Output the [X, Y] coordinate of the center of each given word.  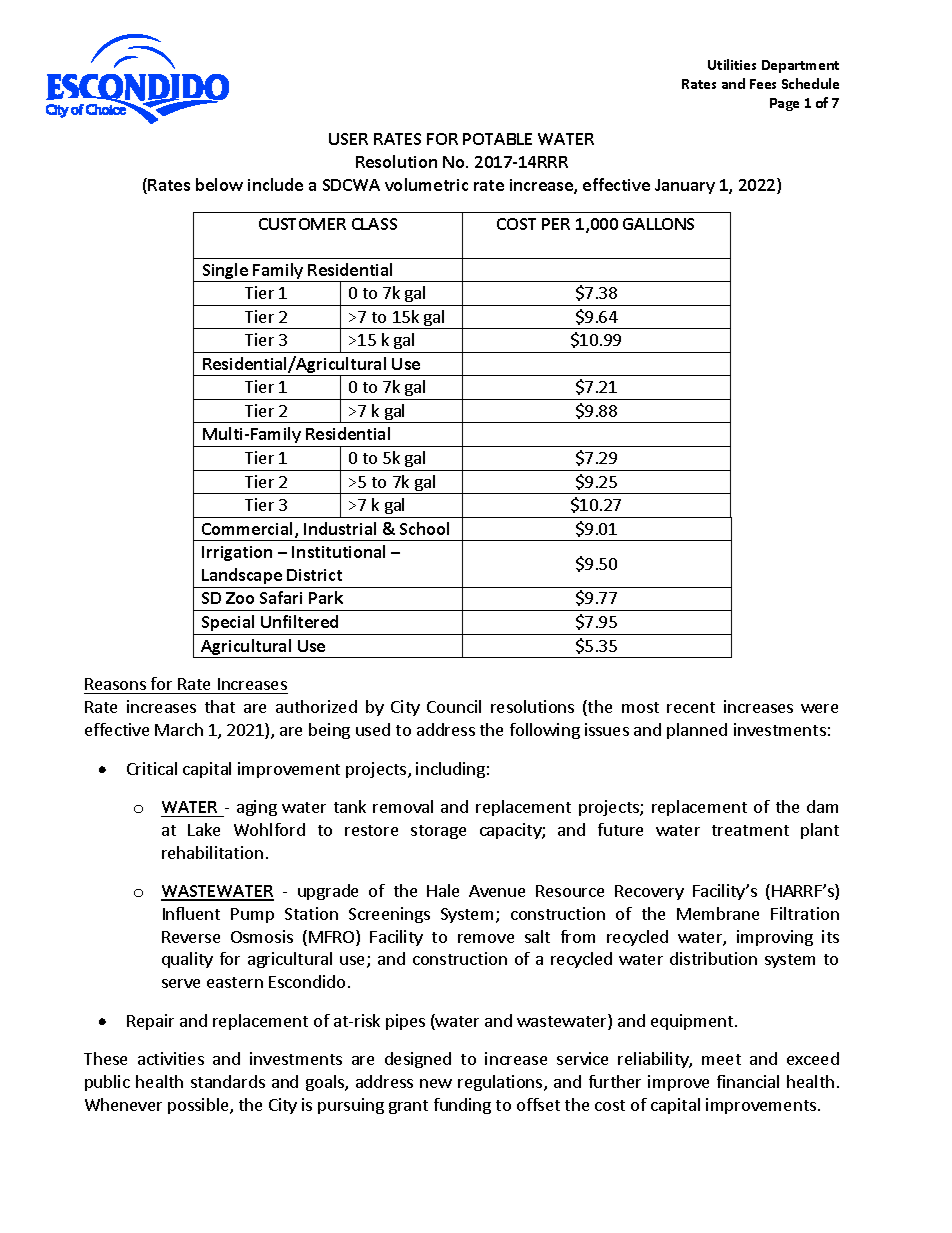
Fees [763, 84]
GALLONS [658, 224]
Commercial [247, 528]
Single [225, 272]
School [424, 528]
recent [691, 707]
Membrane [718, 913]
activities [171, 1058]
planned [697, 731]
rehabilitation [212, 852]
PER [556, 224]
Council [454, 706]
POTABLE [497, 139]
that [220, 706]
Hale [443, 890]
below [219, 184]
